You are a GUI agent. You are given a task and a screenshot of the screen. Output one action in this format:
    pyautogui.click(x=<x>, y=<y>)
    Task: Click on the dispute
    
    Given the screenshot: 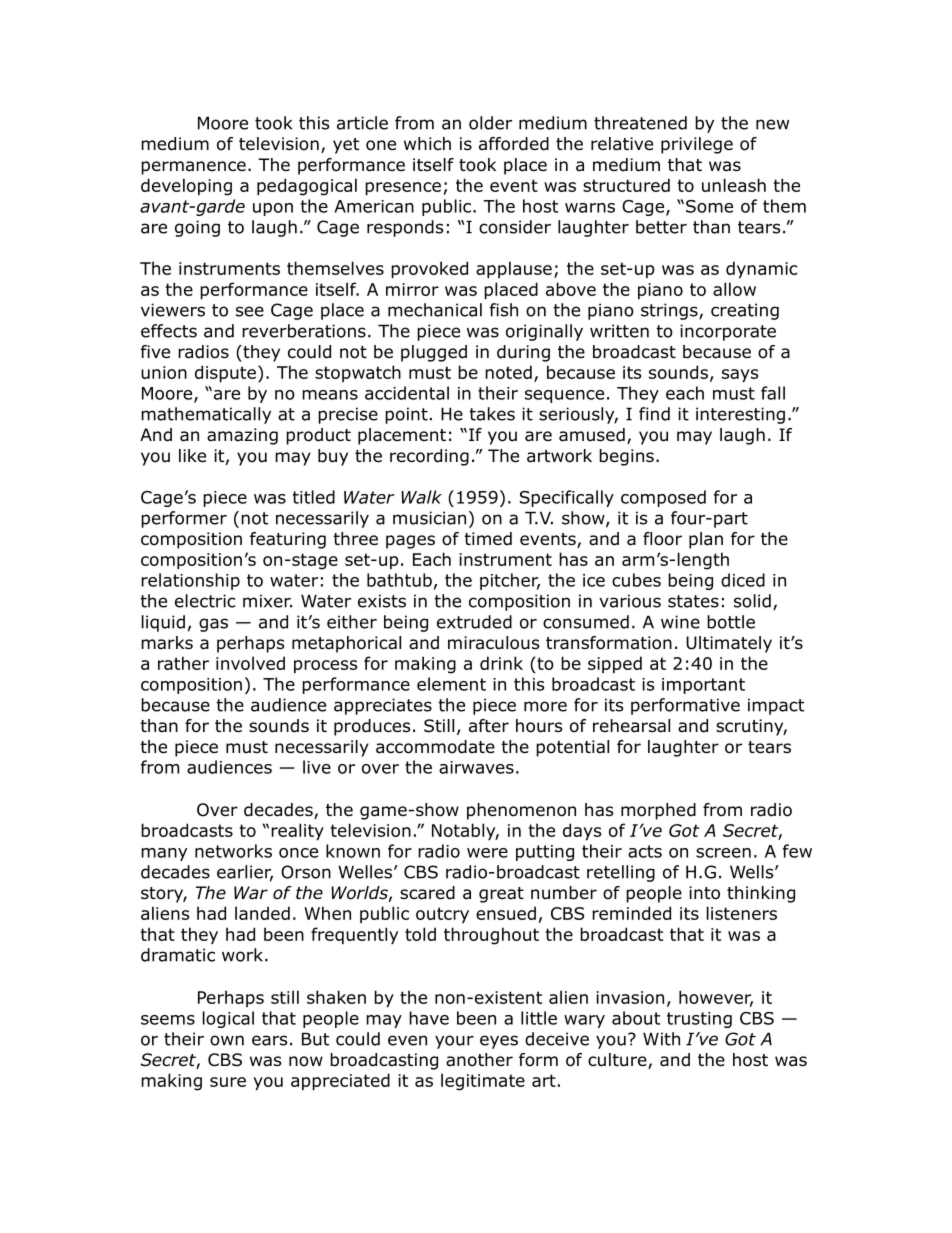 What is the action you would take?
    pyautogui.click(x=225, y=373)
